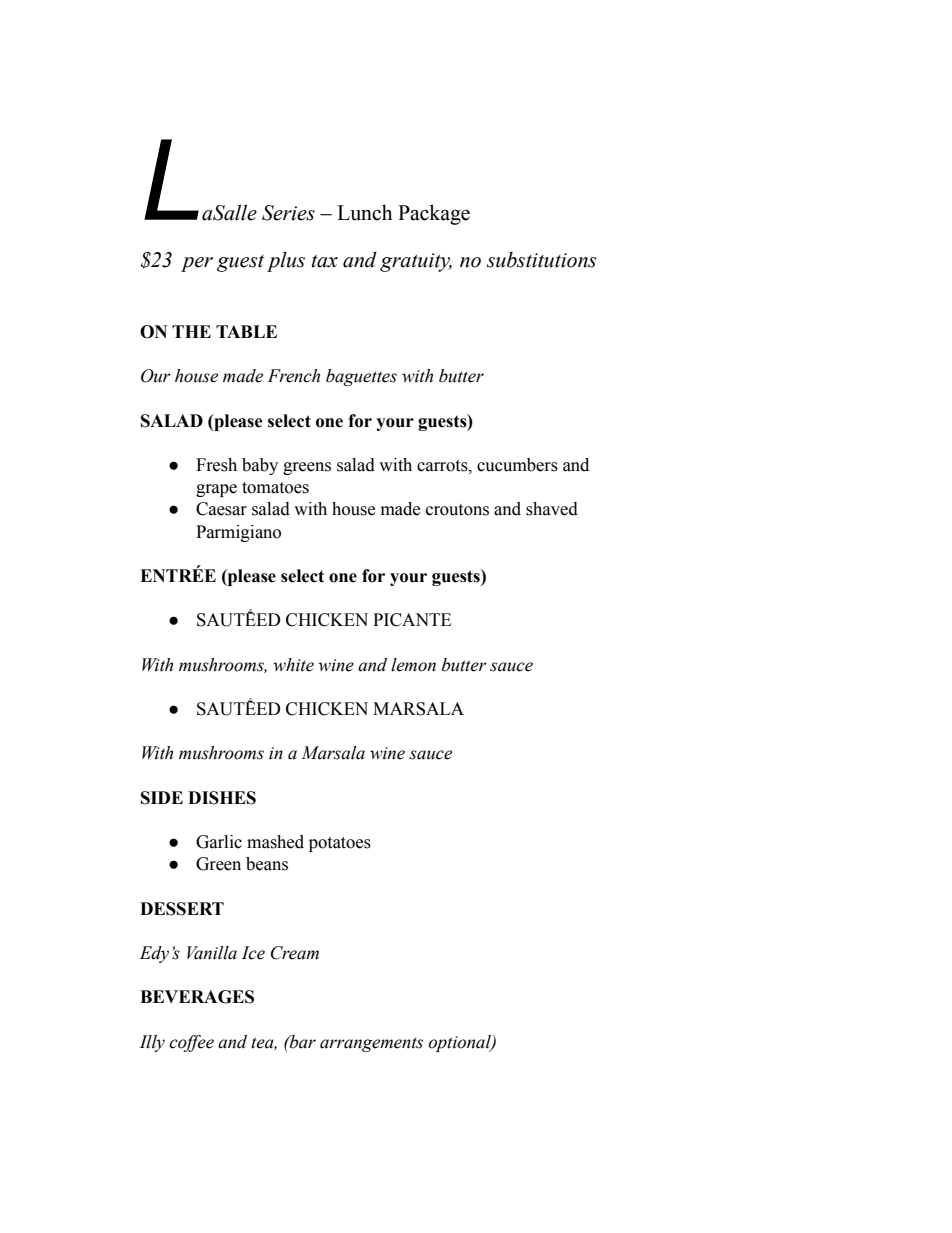  I want to click on grape, so click(216, 490).
